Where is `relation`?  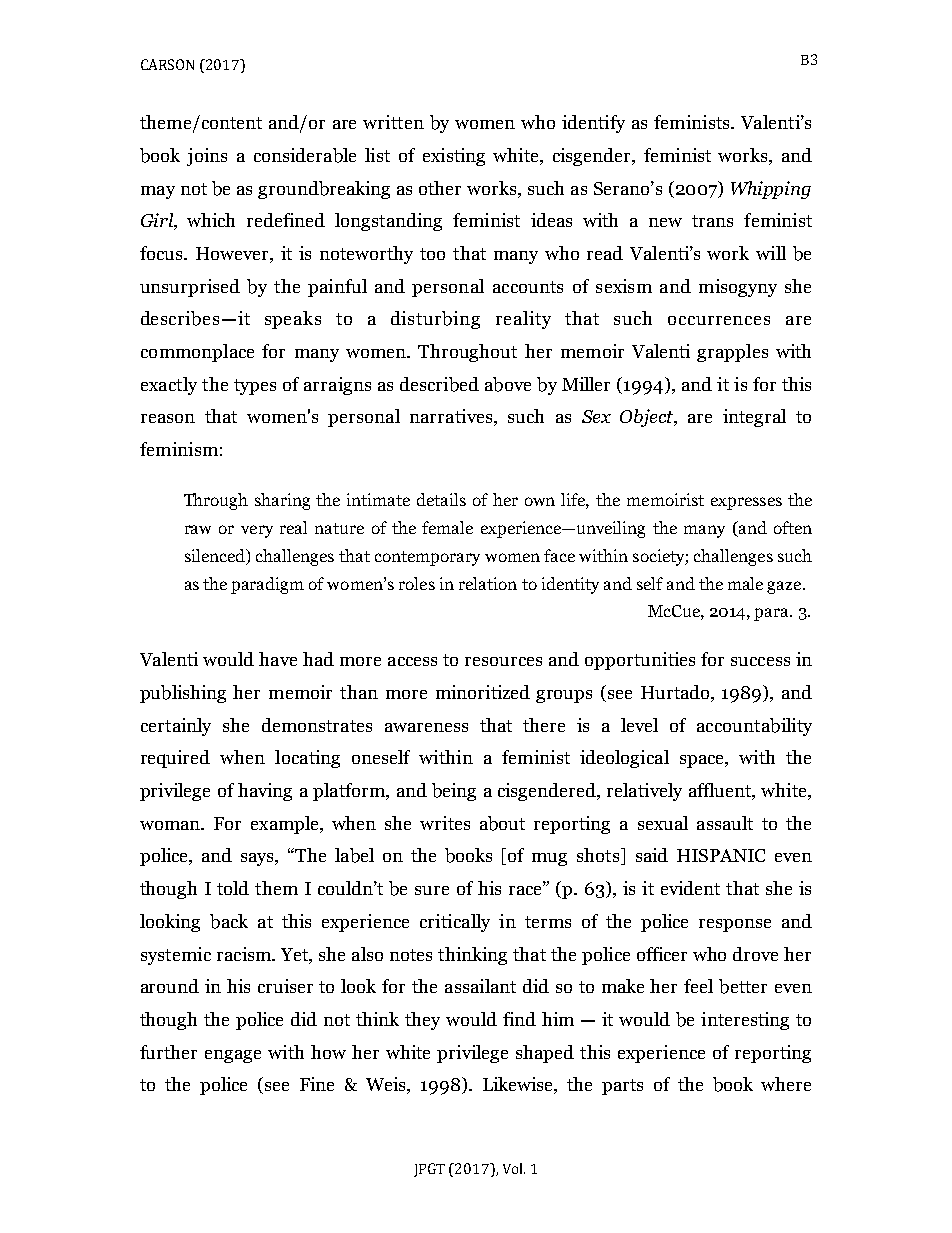 relation is located at coordinates (488, 583).
